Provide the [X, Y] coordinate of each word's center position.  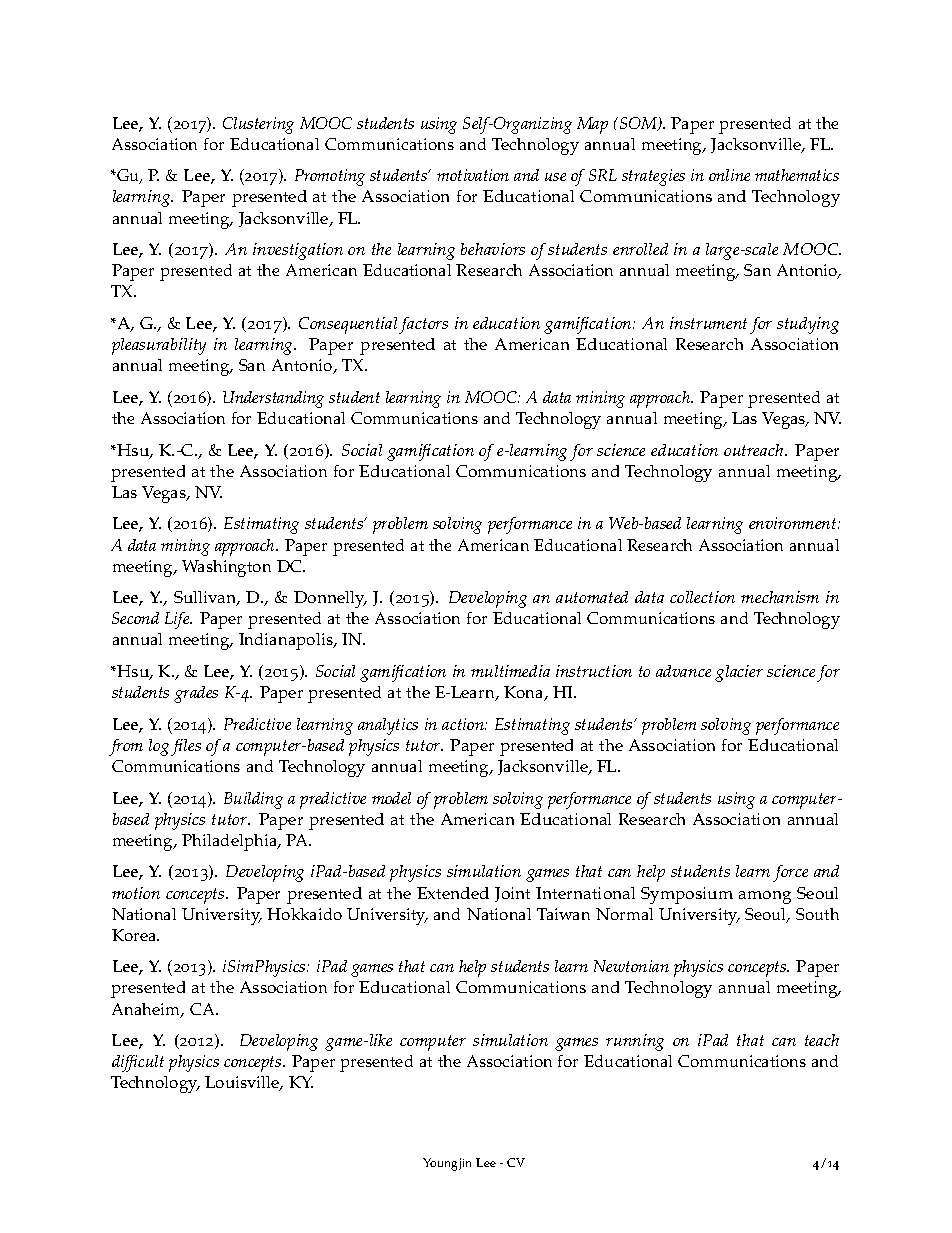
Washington [226, 568]
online [729, 175]
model [391, 798]
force [790, 873]
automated [592, 597]
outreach [755, 450]
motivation [473, 175]
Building [253, 800]
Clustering [258, 125]
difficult [138, 1063]
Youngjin [447, 1164]
